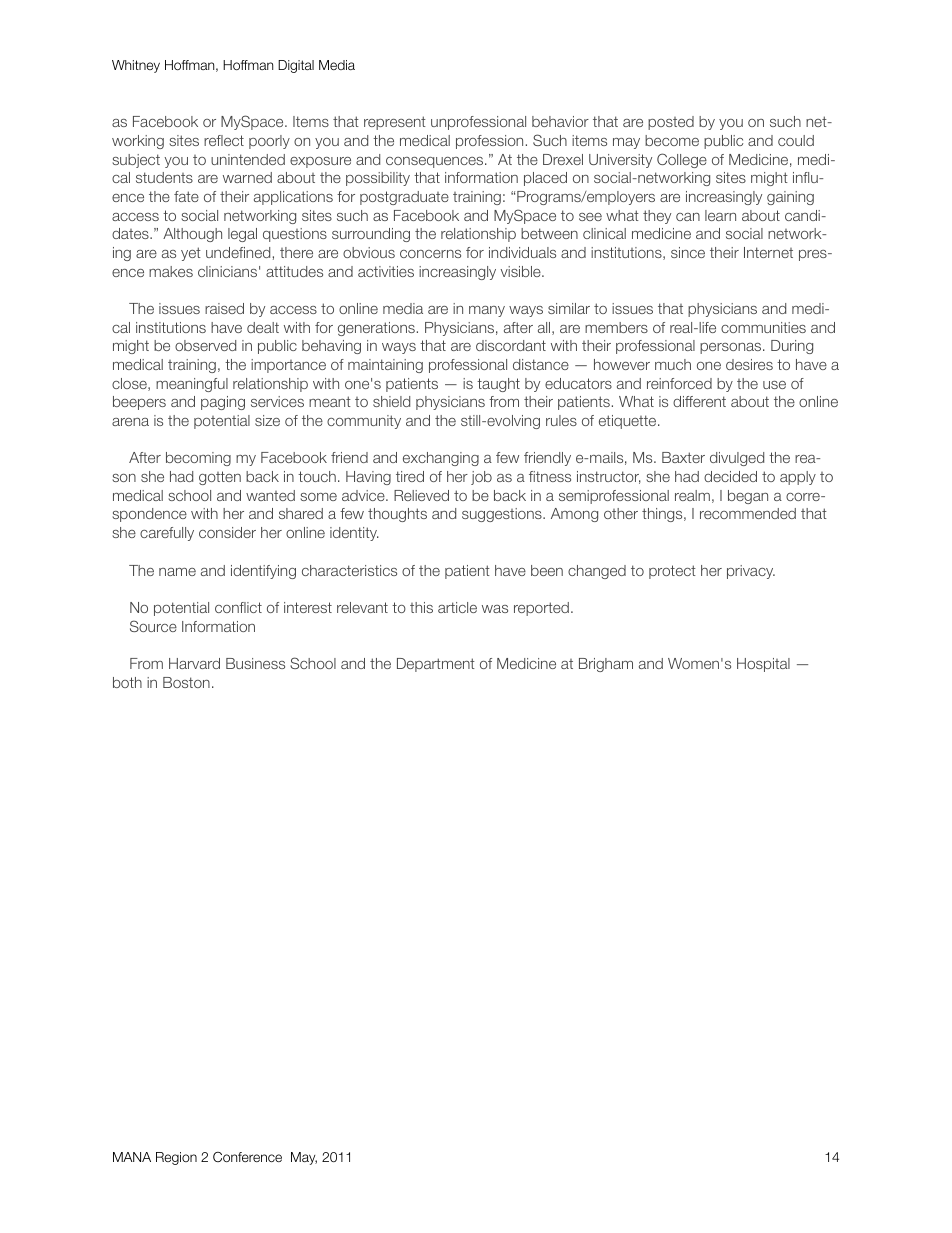  What do you see at coordinates (176, 1158) in the page?
I see `Region` at bounding box center [176, 1158].
